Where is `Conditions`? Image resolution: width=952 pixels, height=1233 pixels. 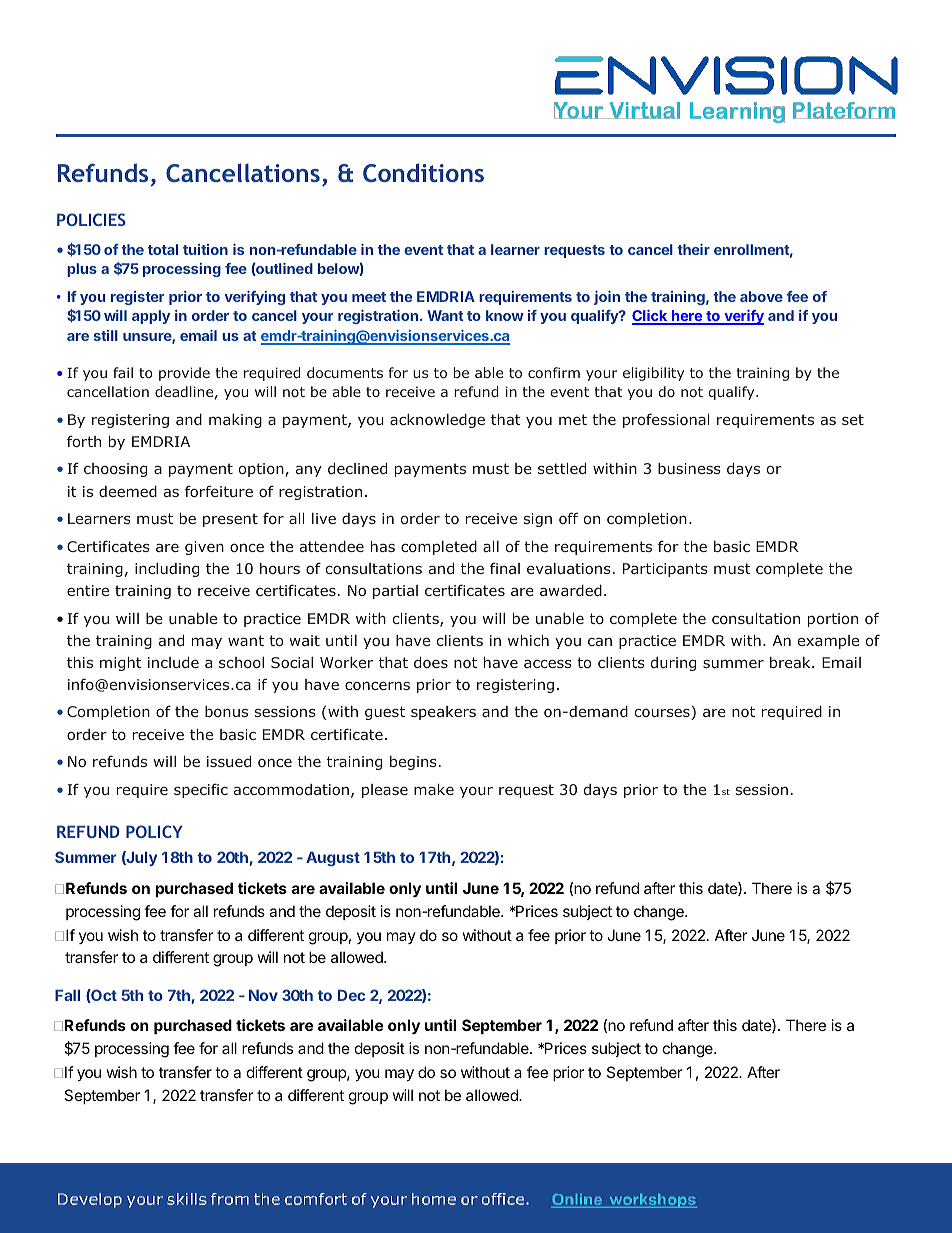
Conditions is located at coordinates (423, 173).
